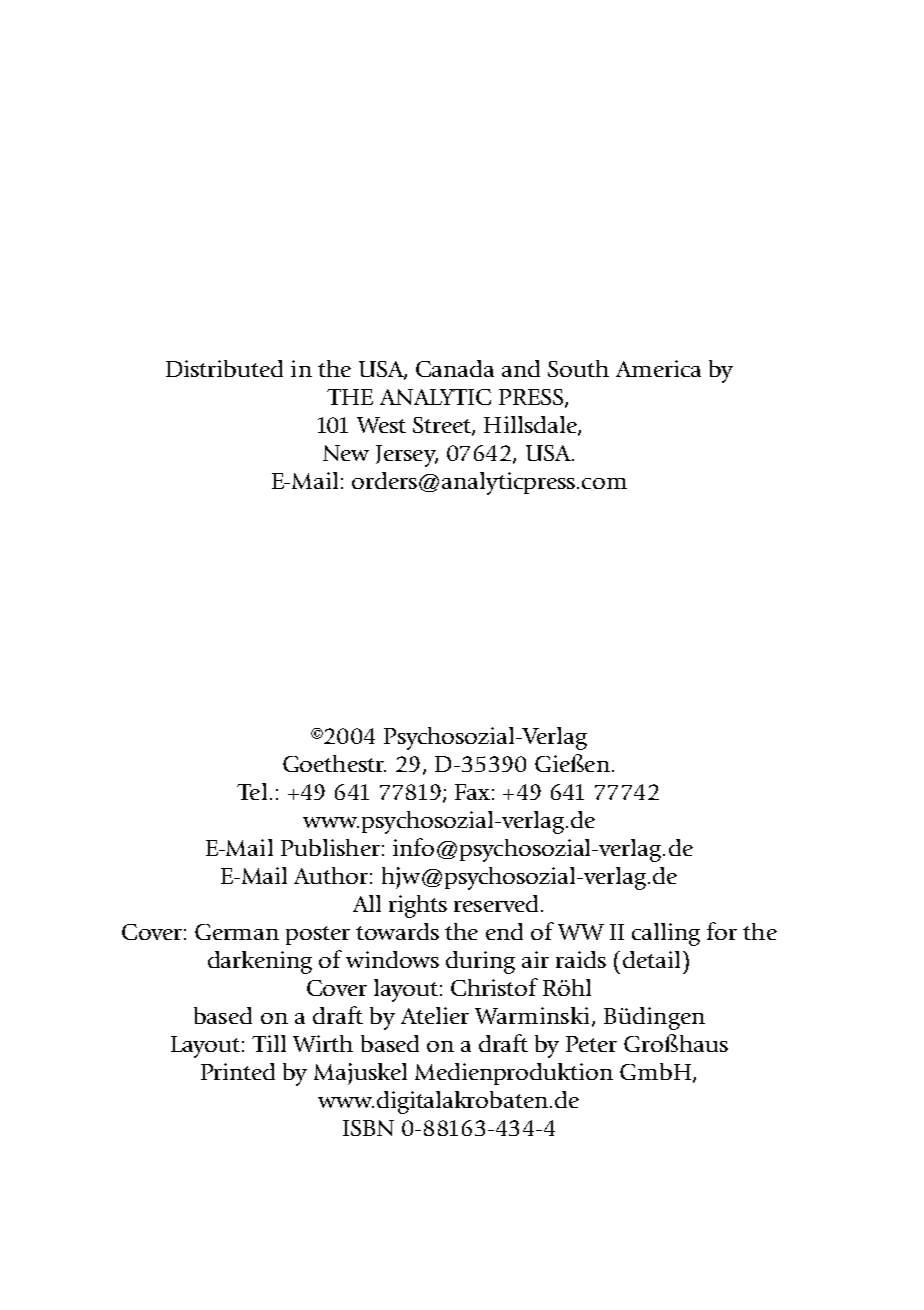  What do you see at coordinates (346, 453) in the page?
I see `New` at bounding box center [346, 453].
